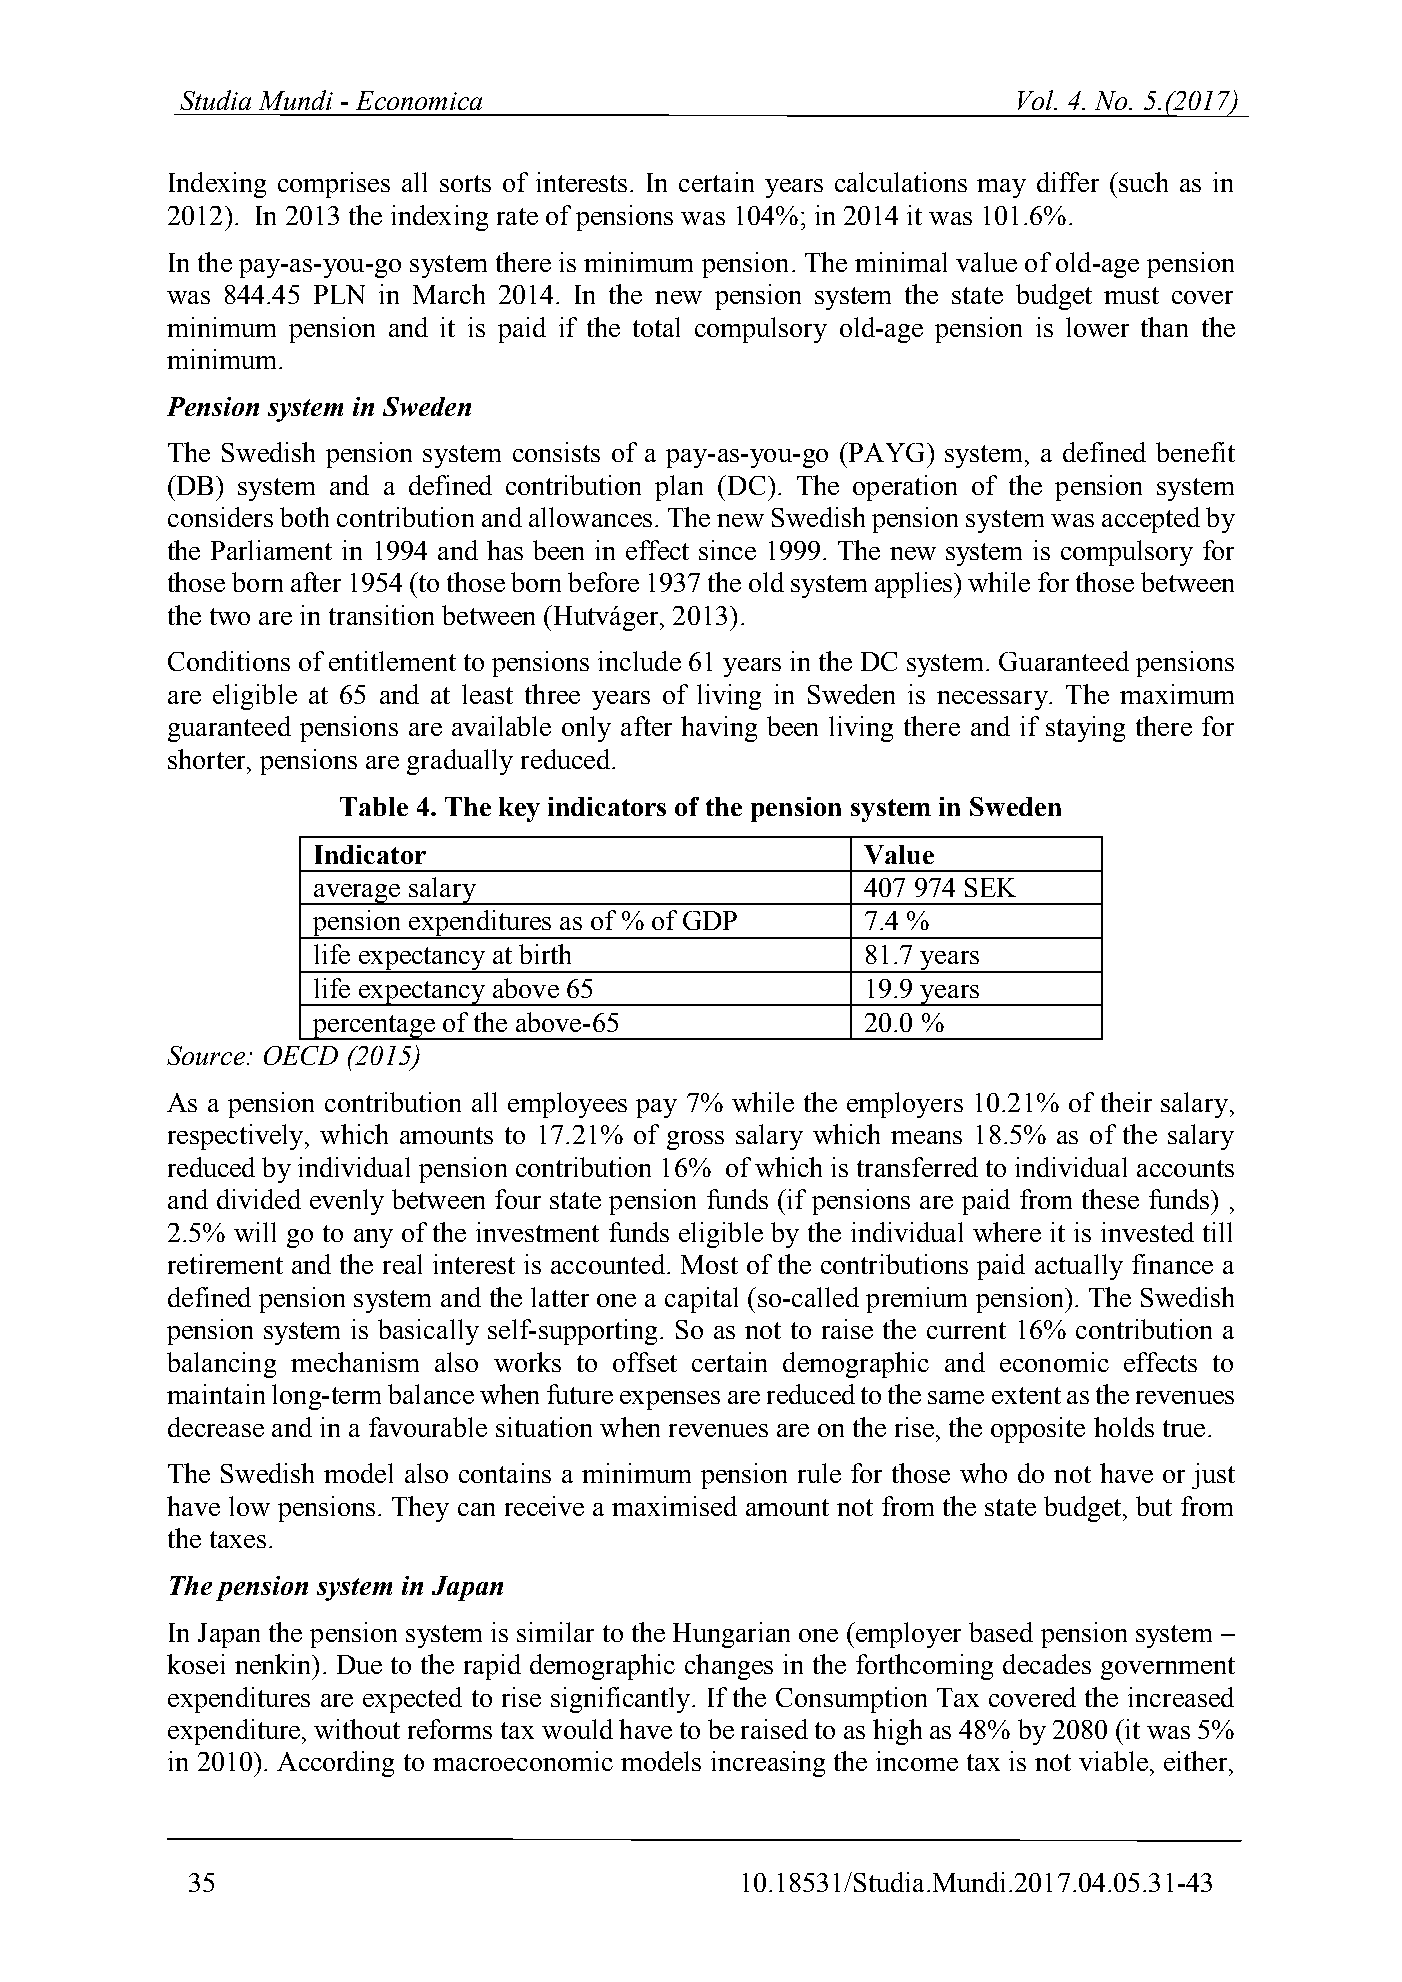  I want to click on differ, so click(1068, 182).
